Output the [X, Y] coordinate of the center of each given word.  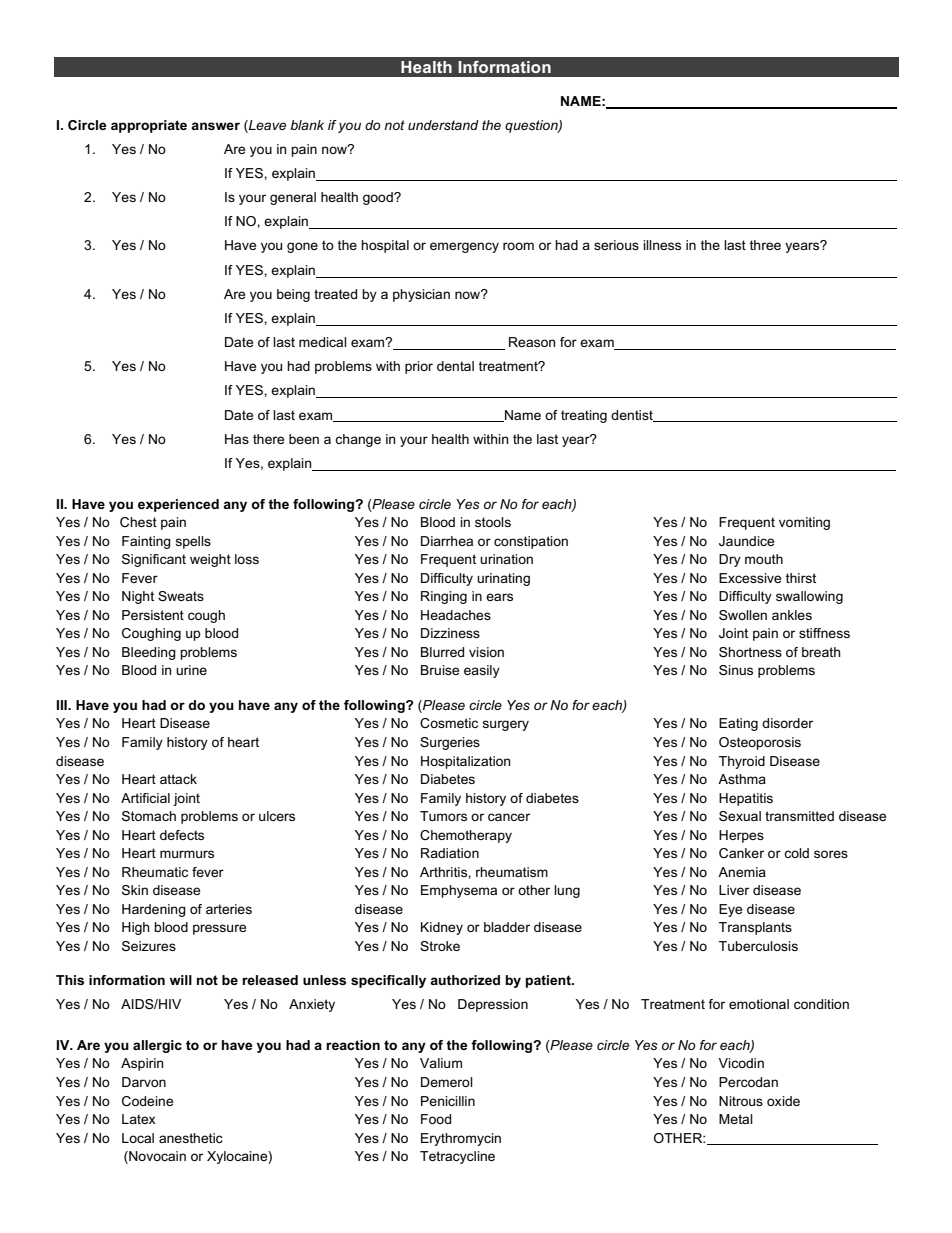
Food [436, 1119]
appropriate [149, 126]
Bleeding [149, 653]
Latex [139, 1119]
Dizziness [450, 633]
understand [443, 125]
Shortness [750, 652]
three [765, 245]
